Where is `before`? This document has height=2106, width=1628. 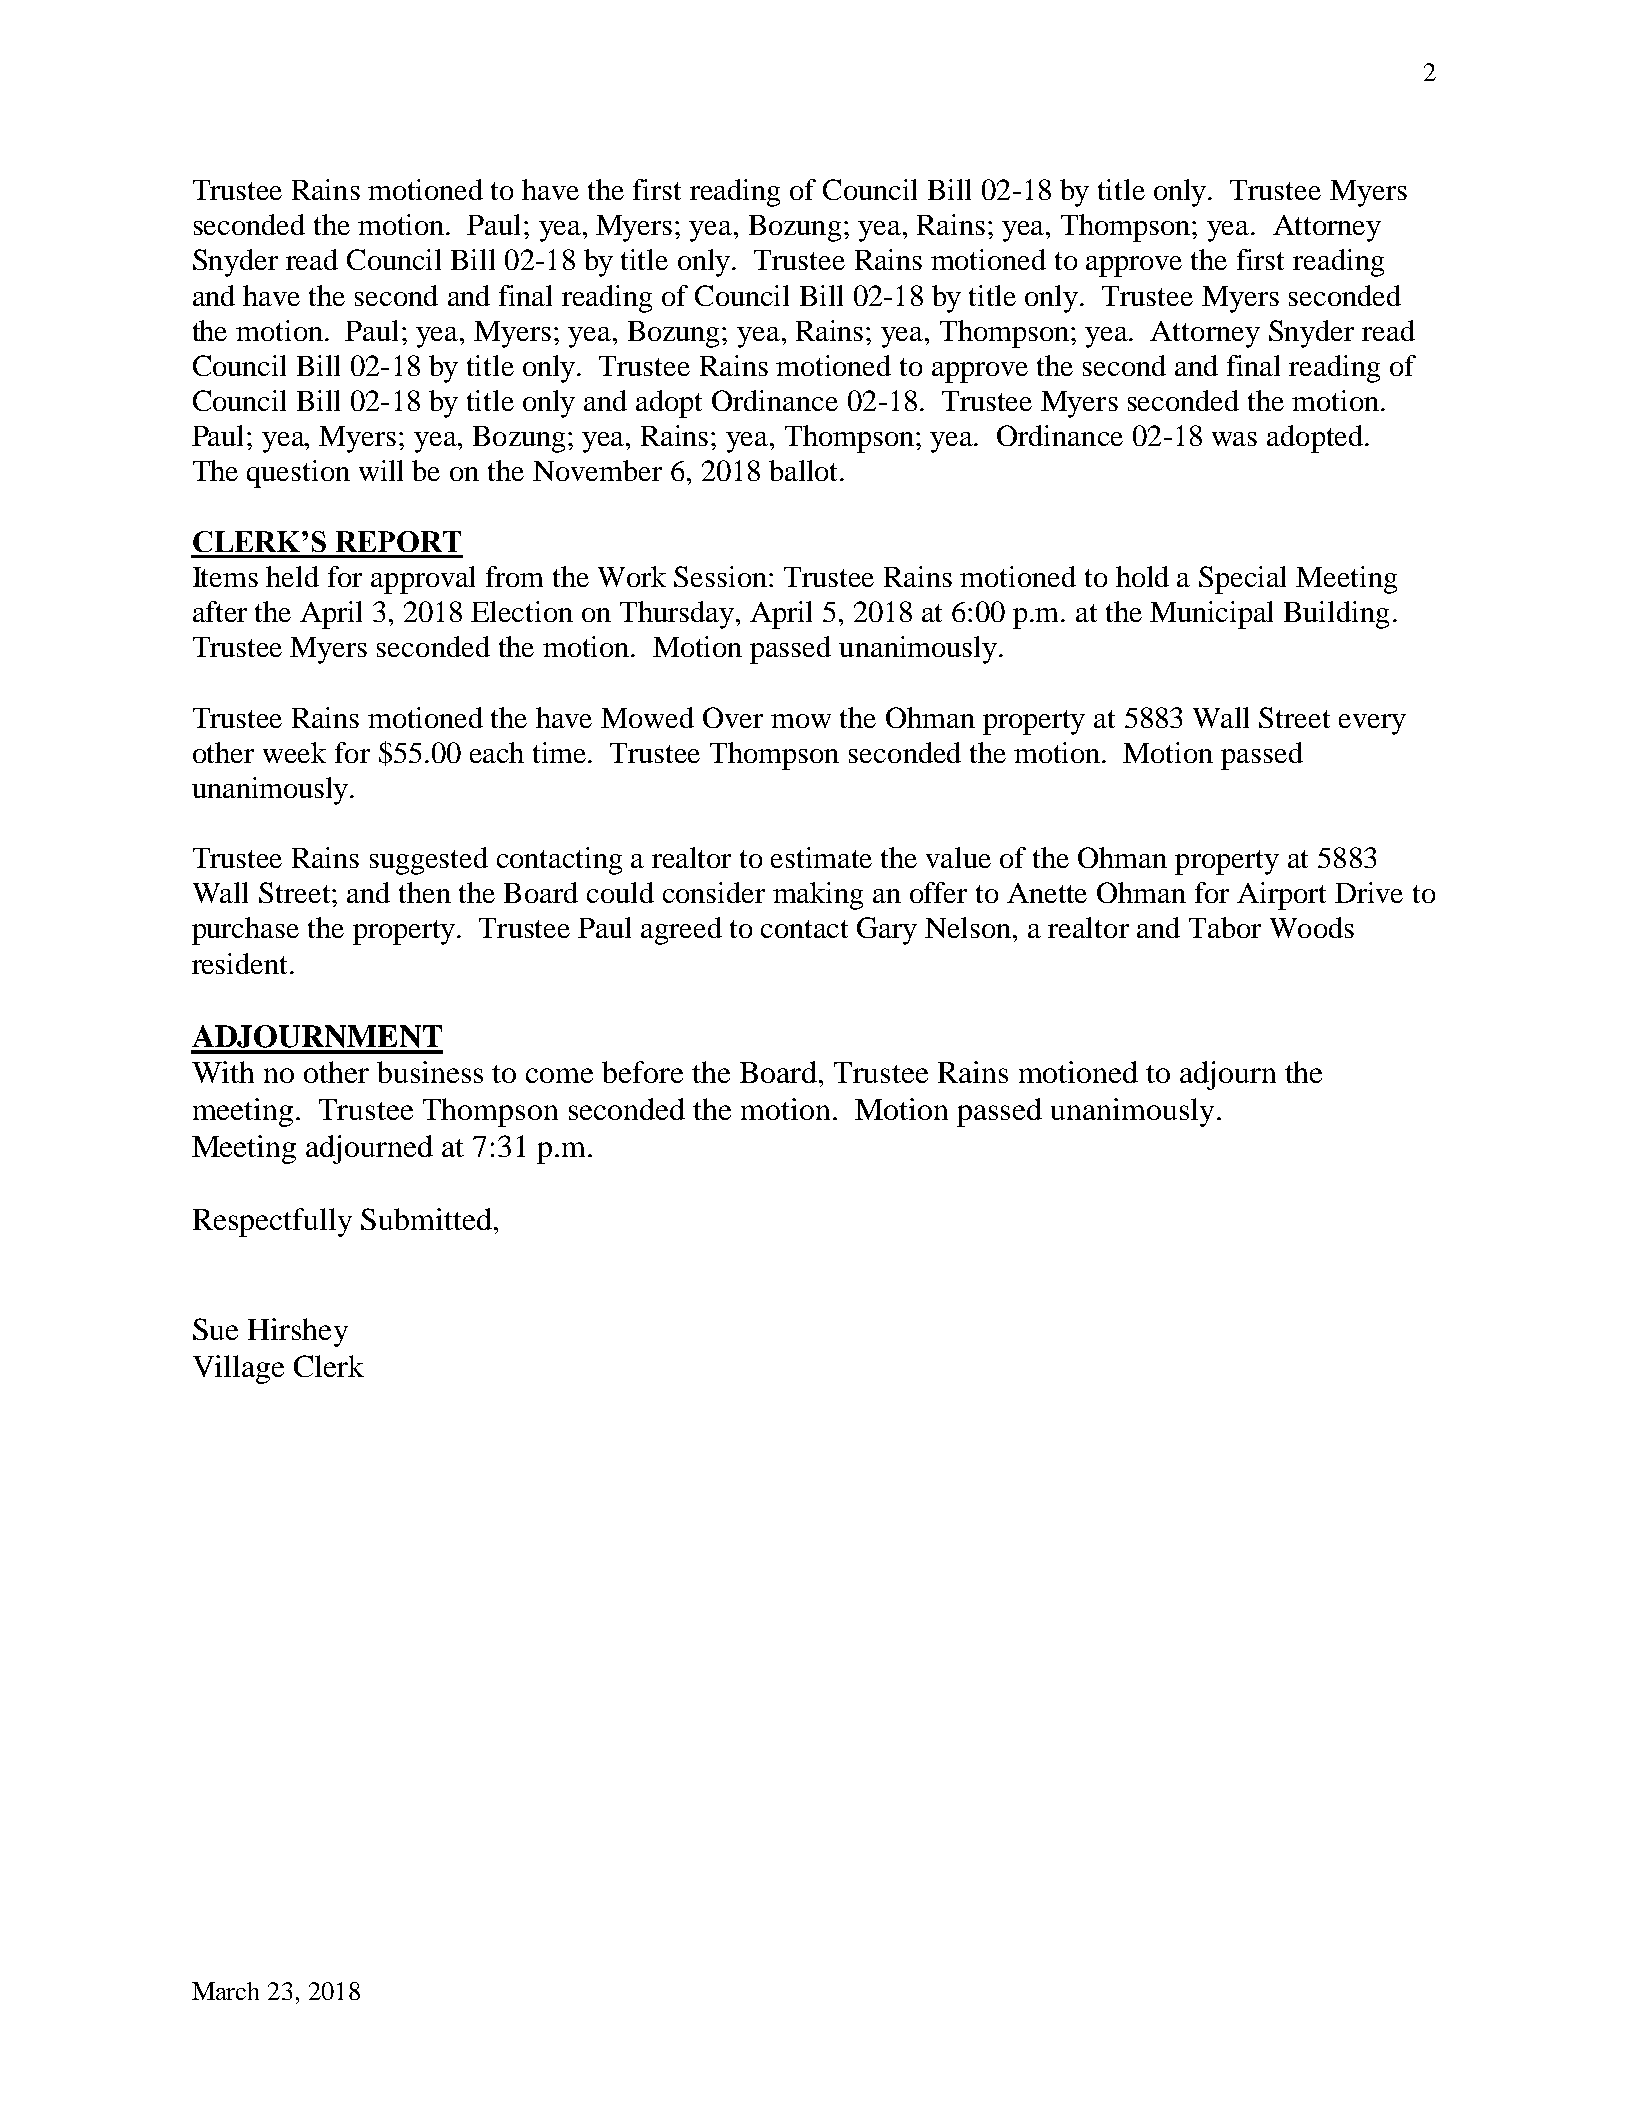 before is located at coordinates (642, 1072).
